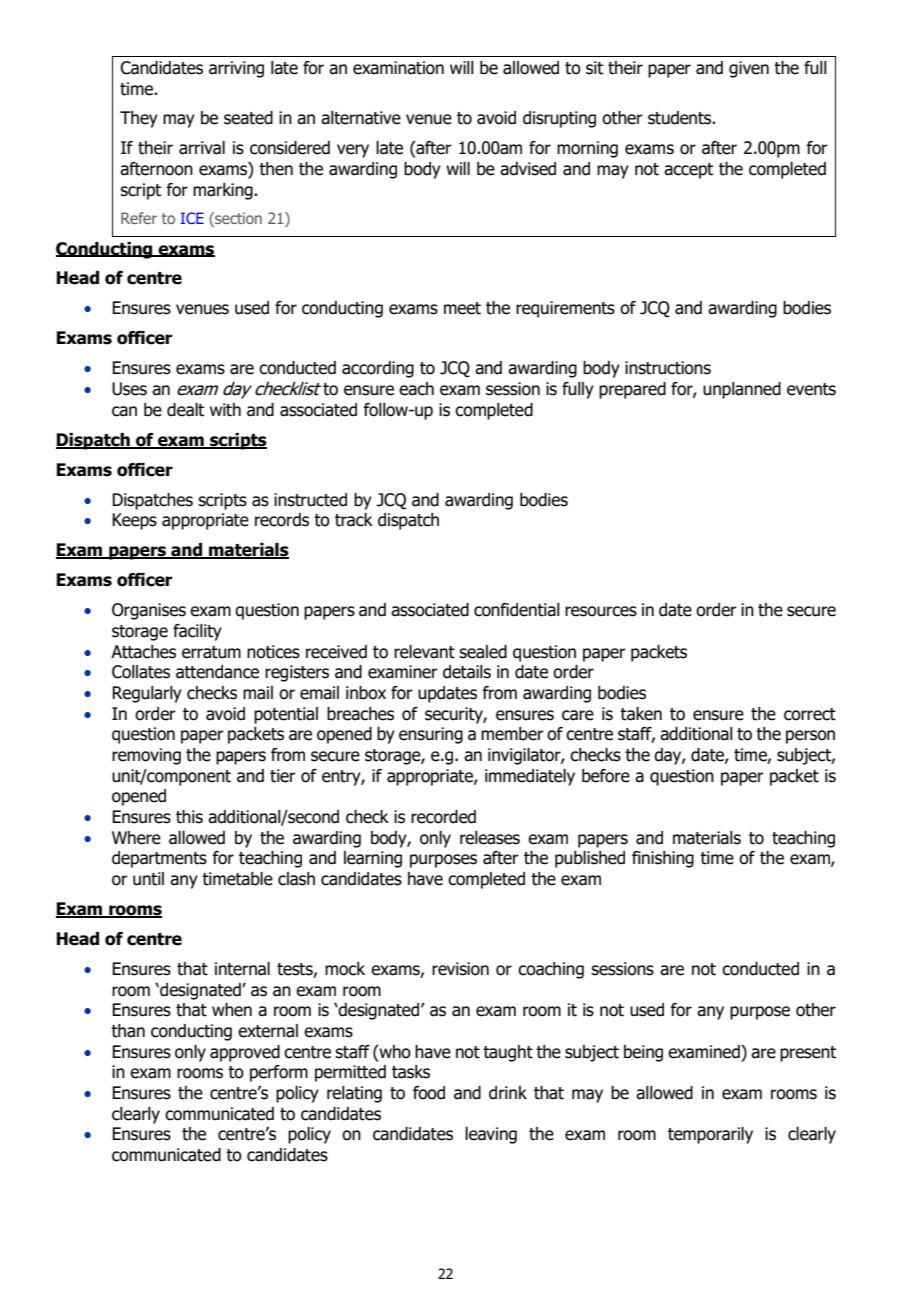  What do you see at coordinates (749, 69) in the screenshot?
I see `given` at bounding box center [749, 69].
